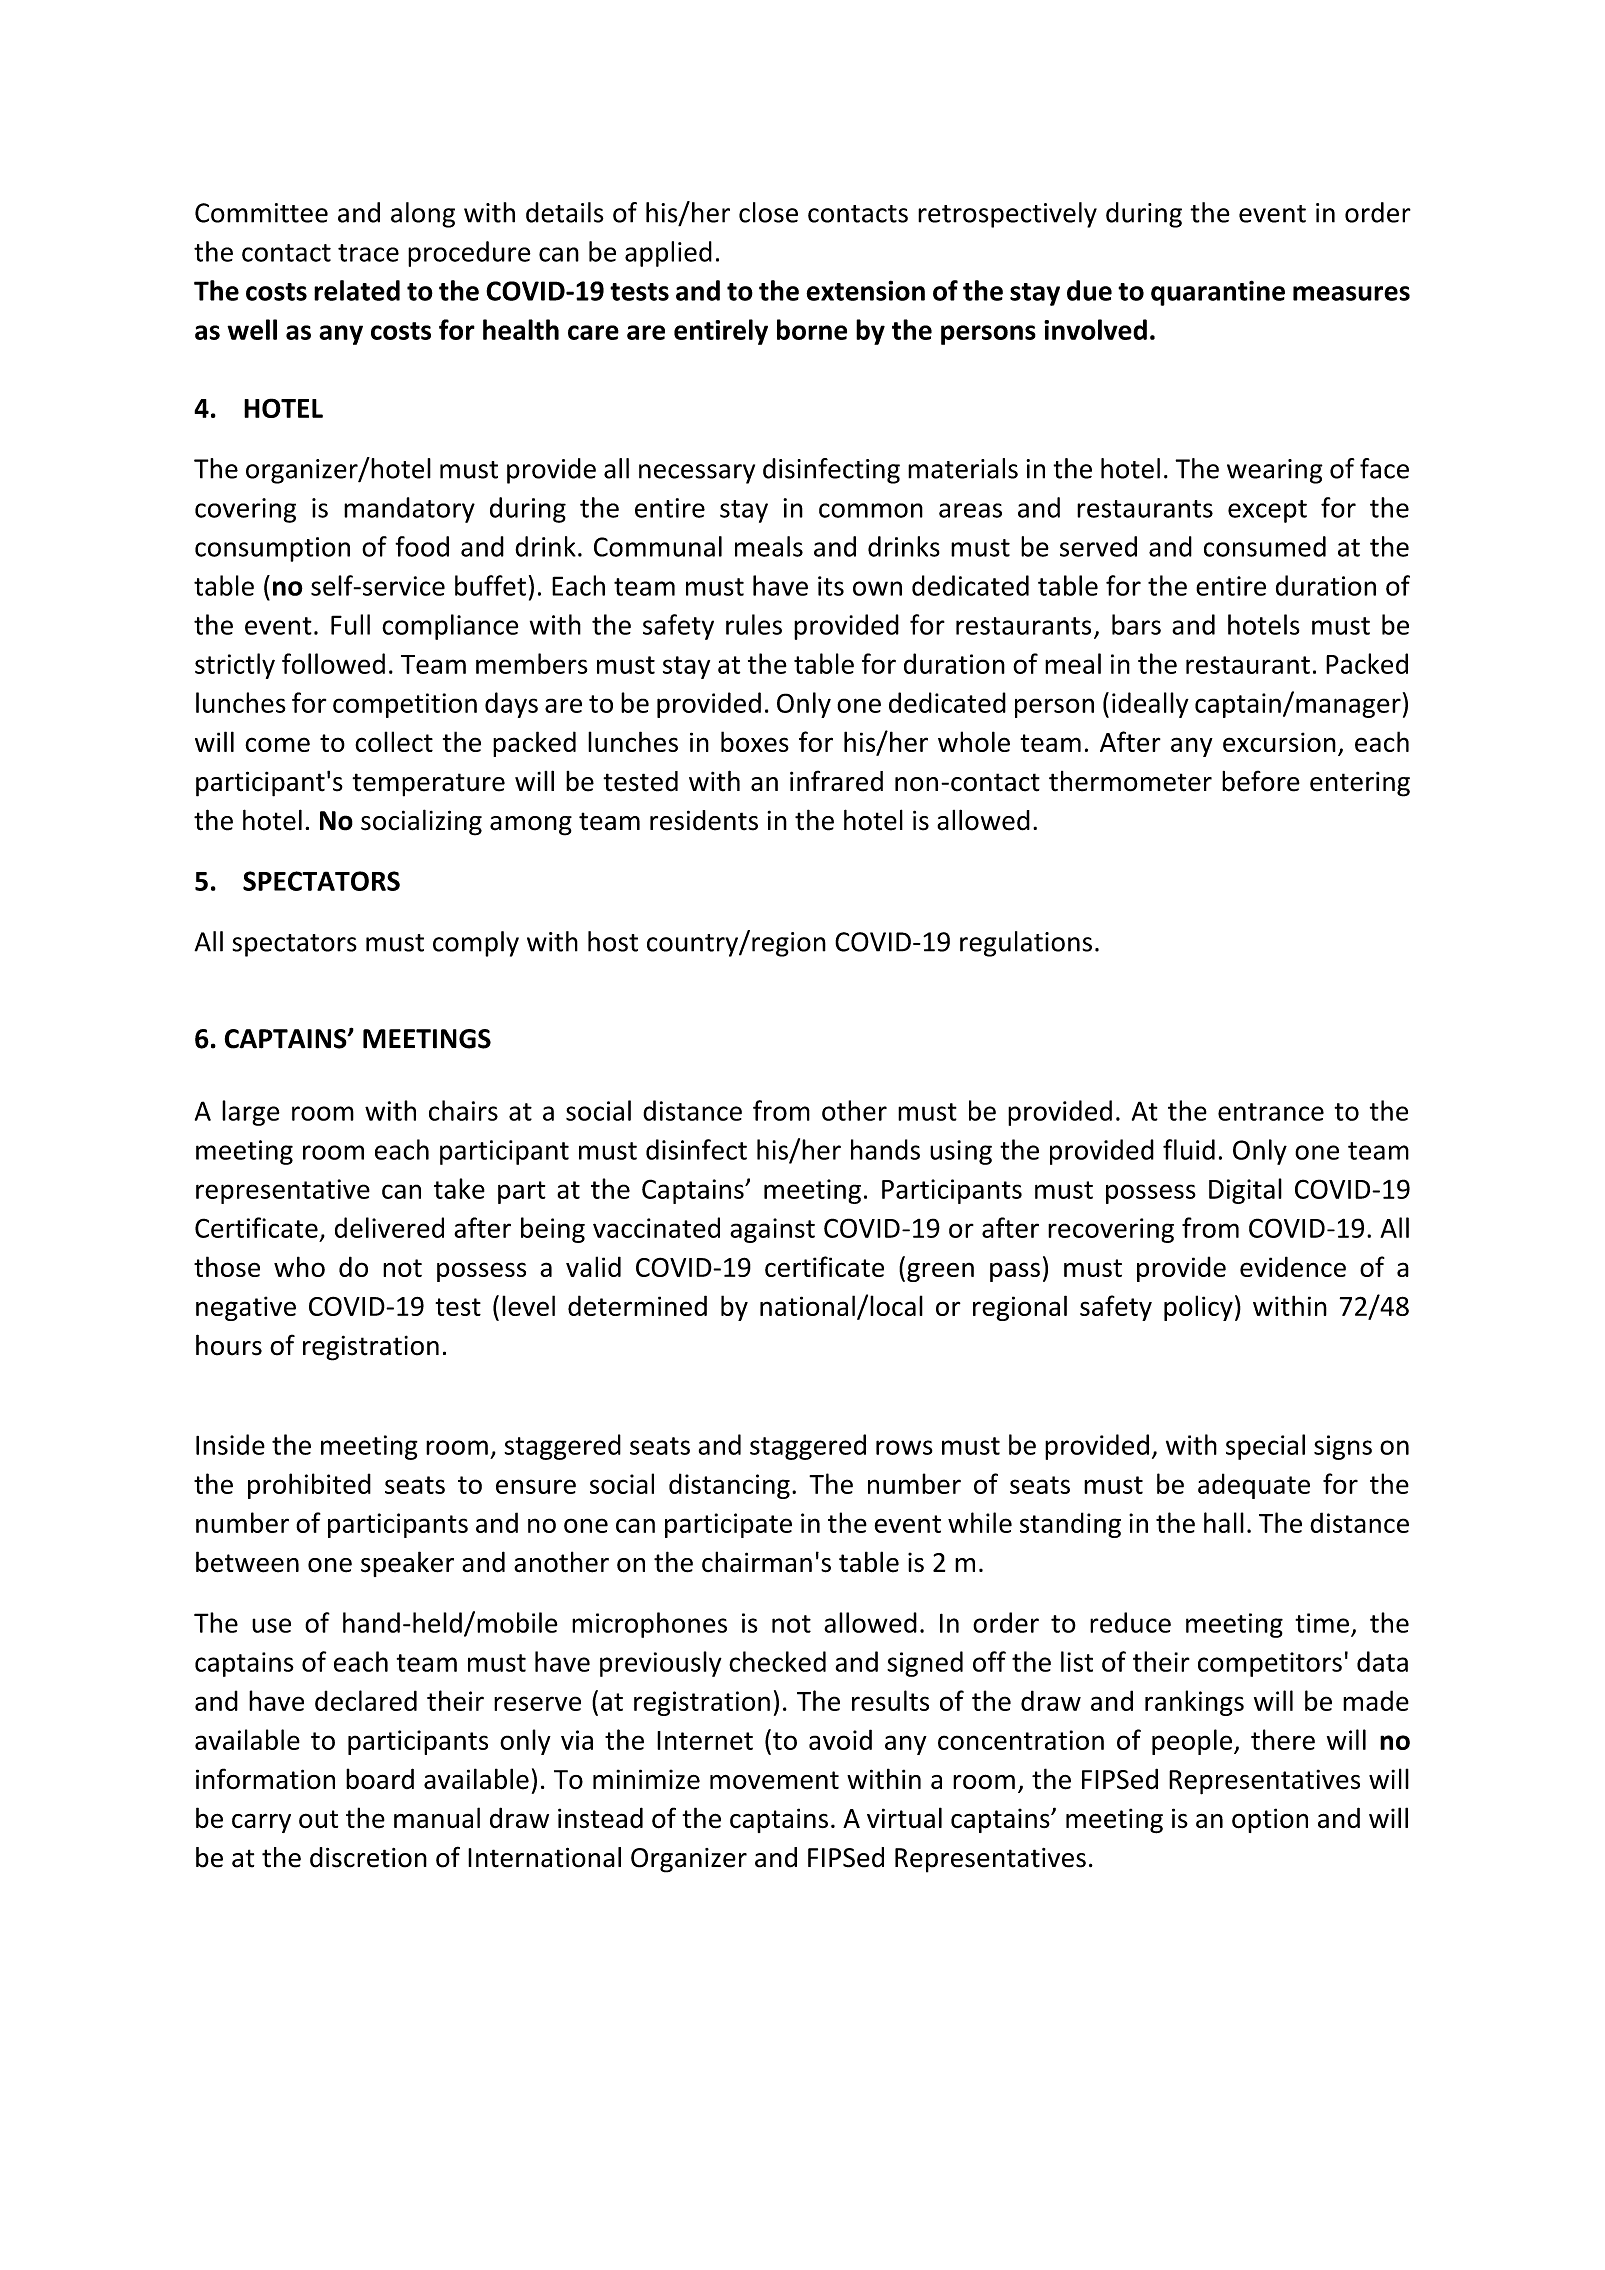  What do you see at coordinates (774, 1780) in the document?
I see `movement` at bounding box center [774, 1780].
